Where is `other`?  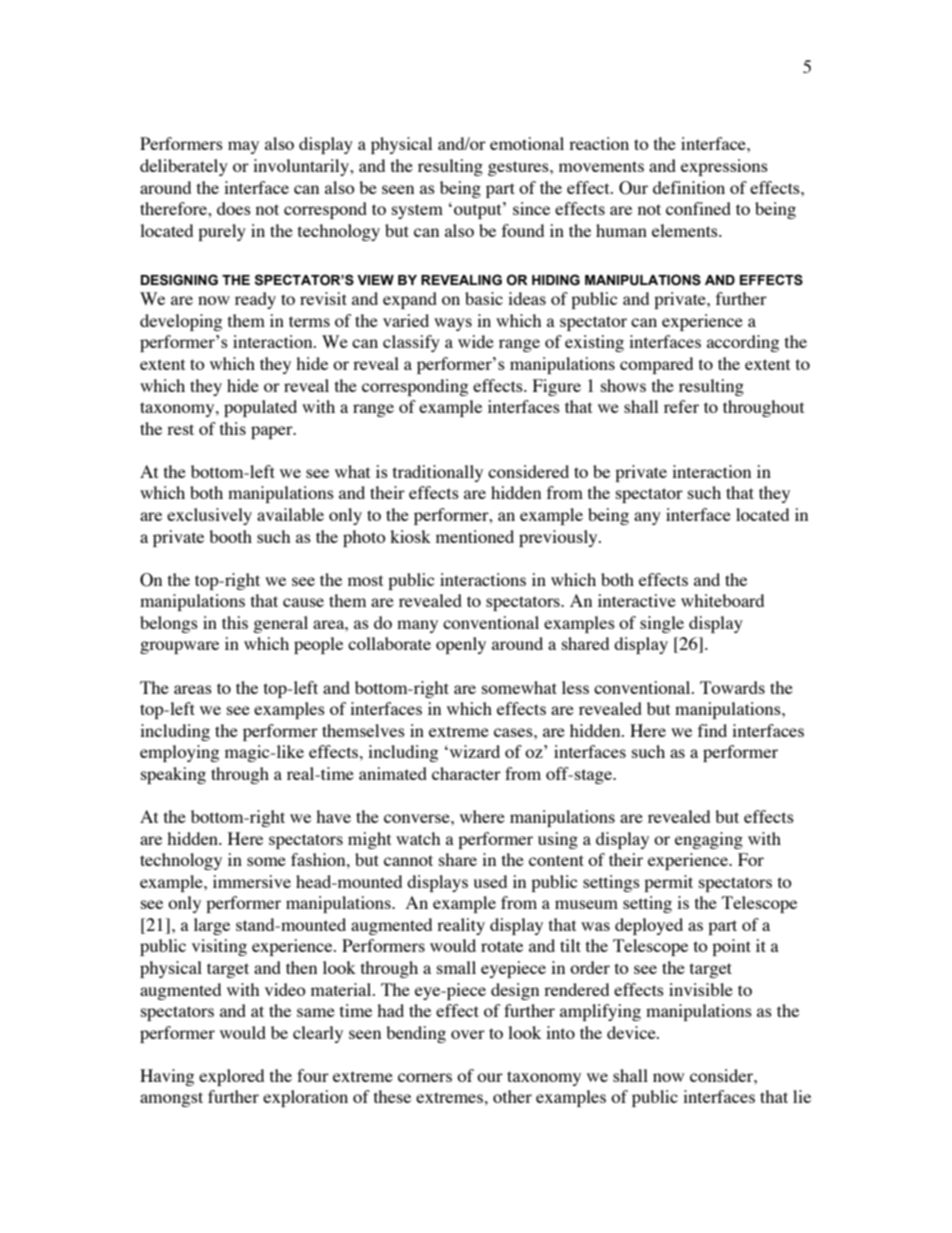
other is located at coordinates (512, 1096).
